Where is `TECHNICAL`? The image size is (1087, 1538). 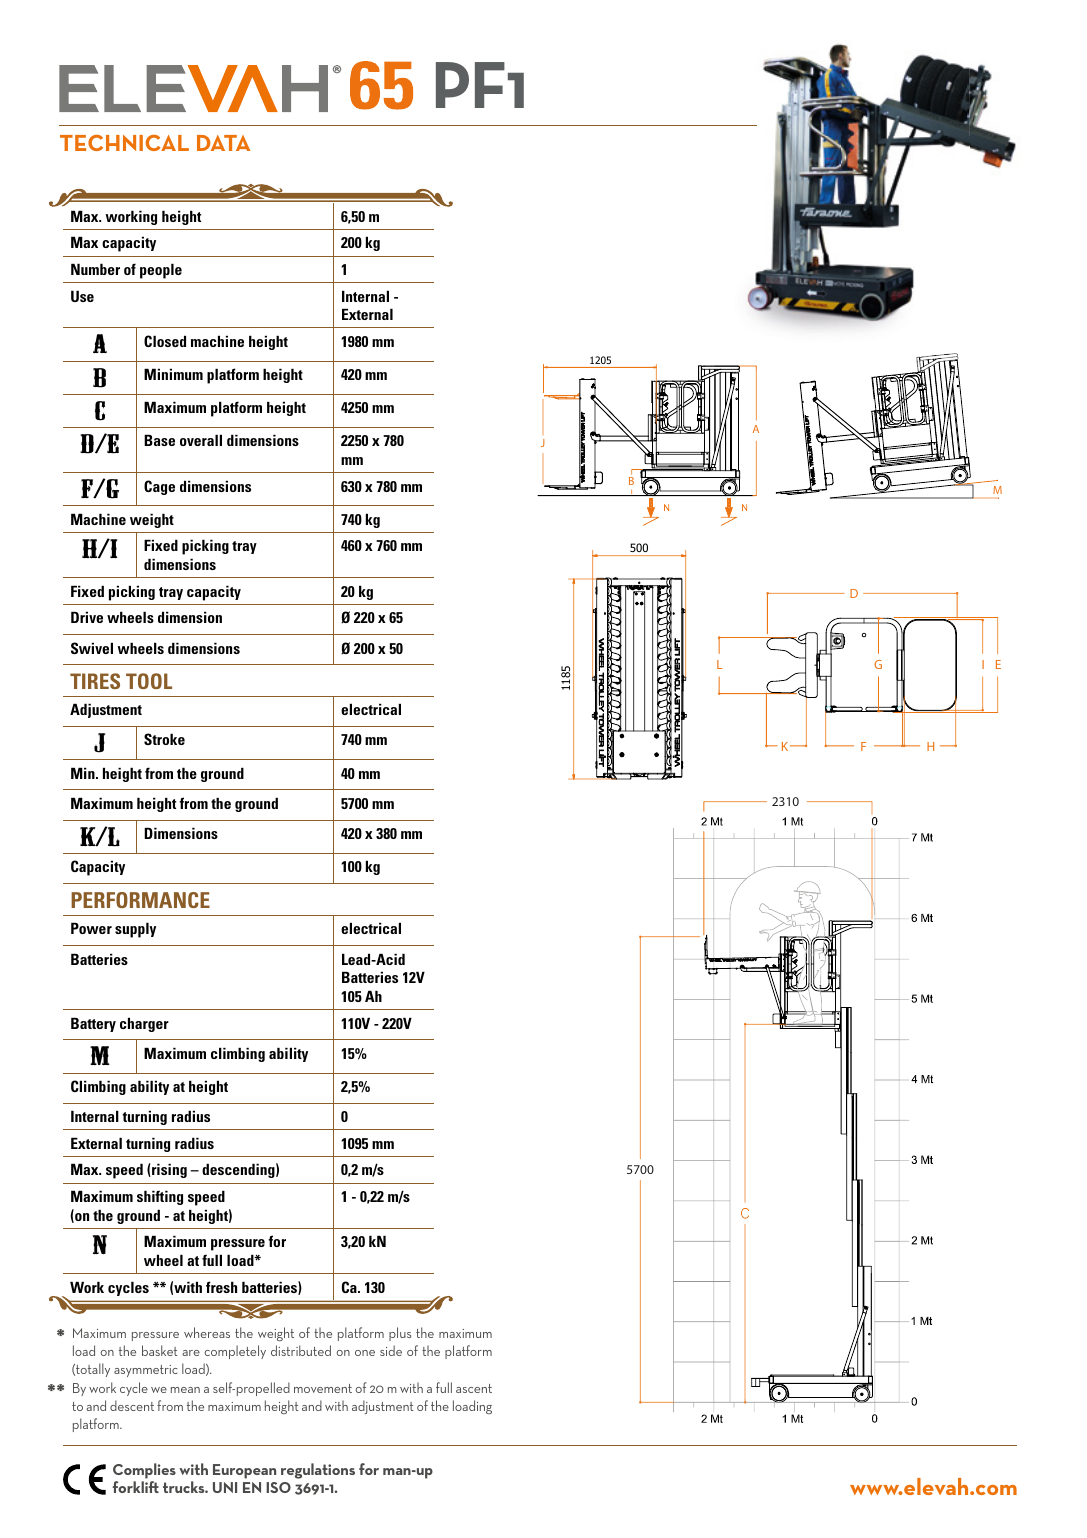 TECHNICAL is located at coordinates (124, 143).
